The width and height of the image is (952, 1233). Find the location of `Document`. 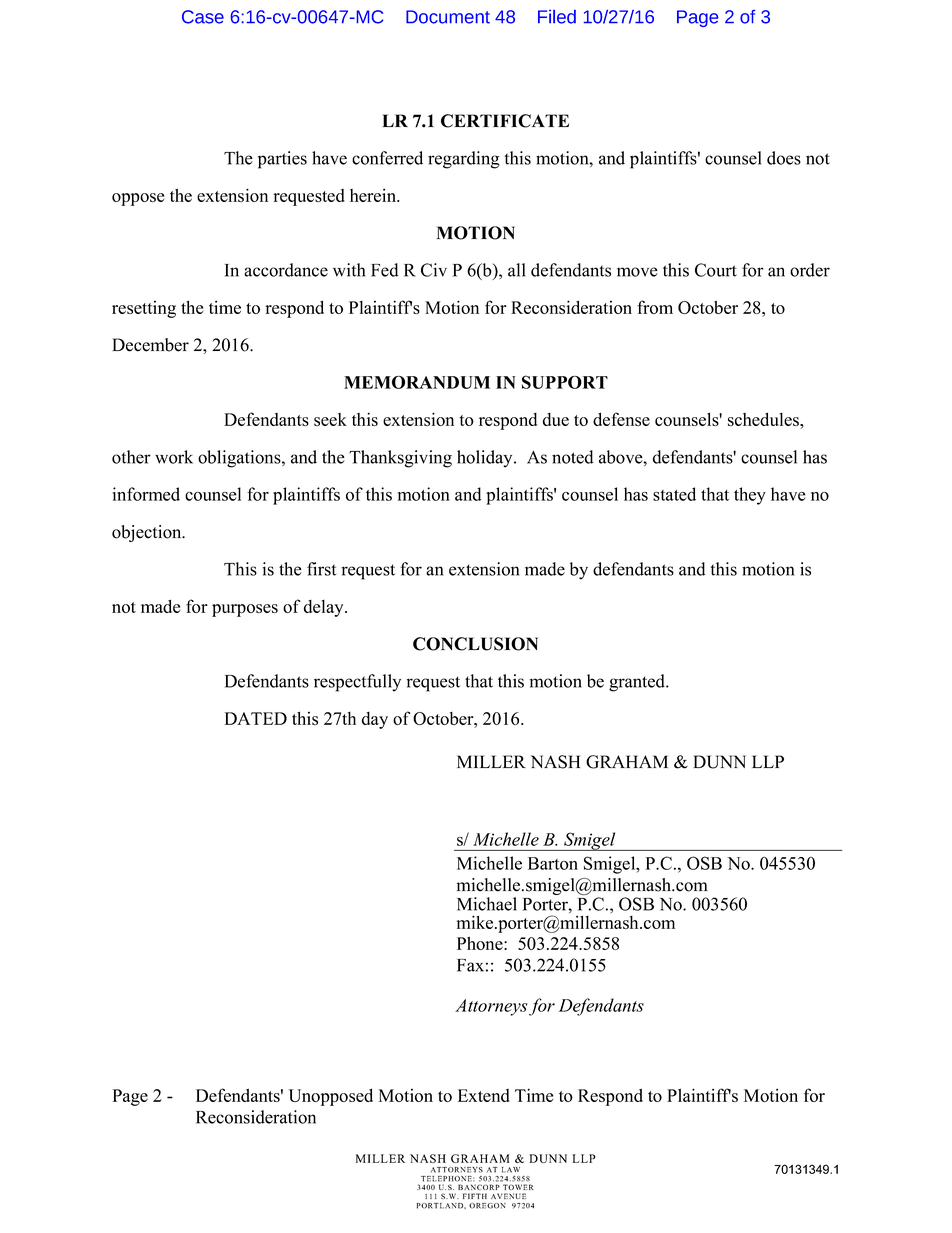

Document is located at coordinates (448, 17).
